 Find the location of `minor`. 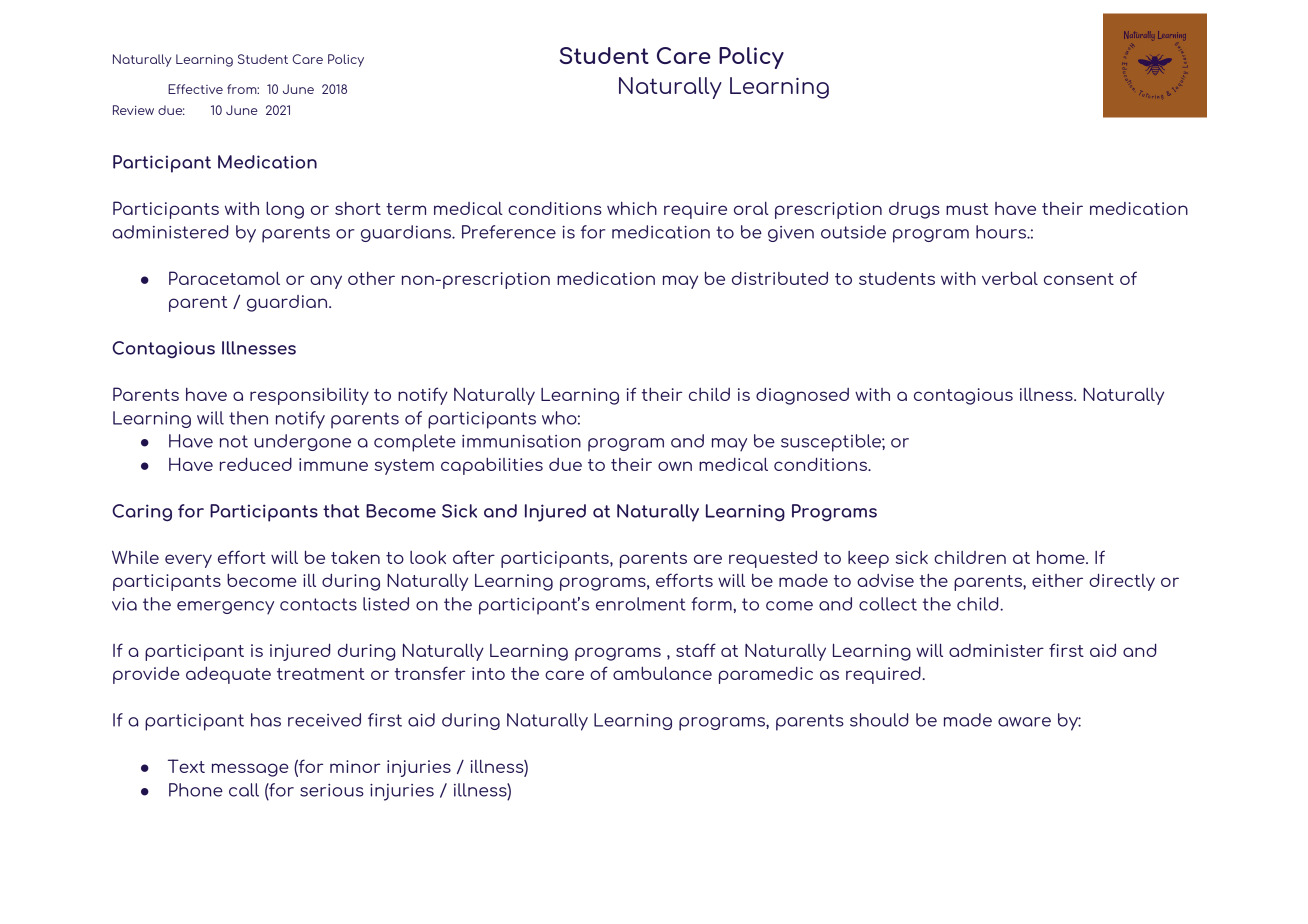

minor is located at coordinates (355, 766).
